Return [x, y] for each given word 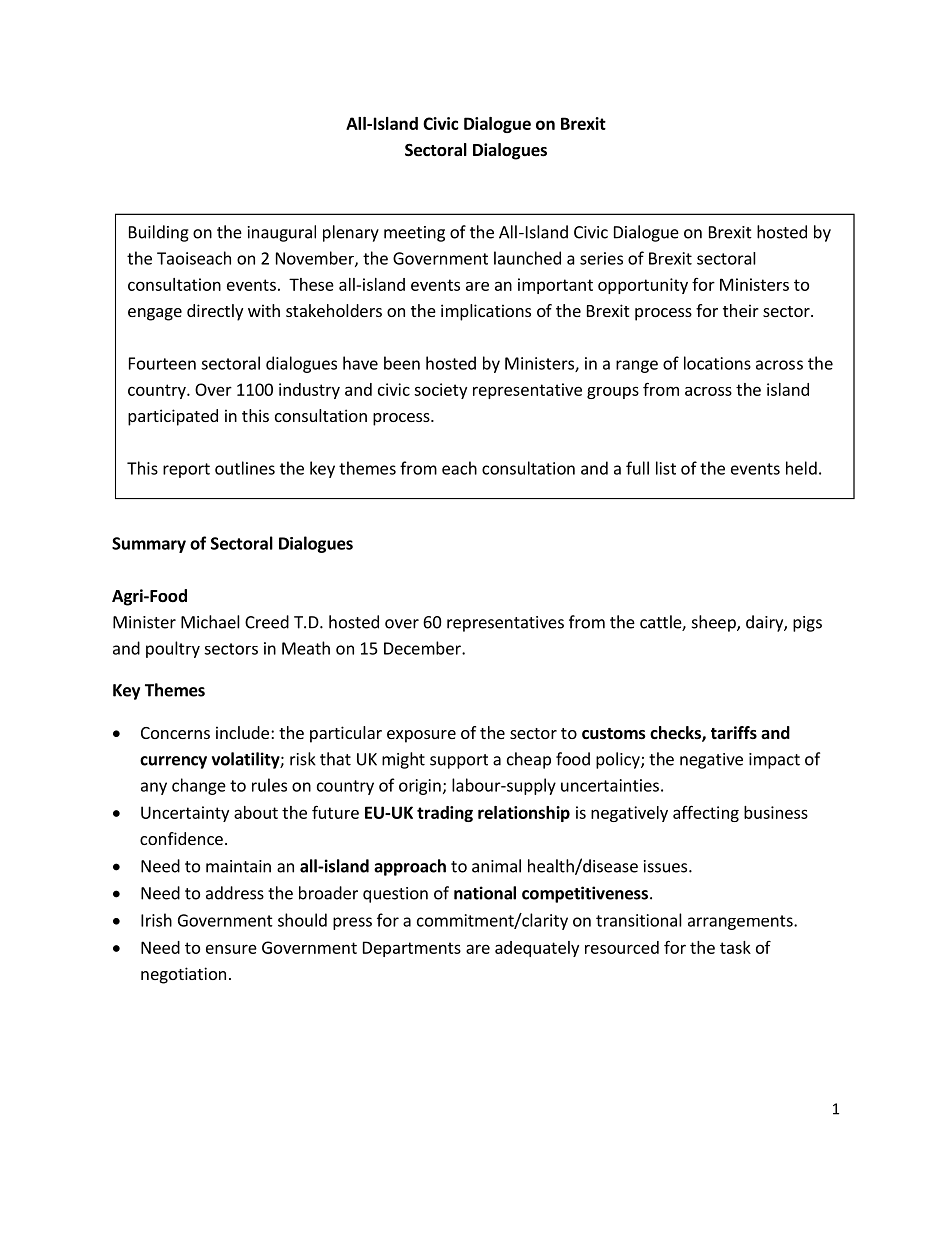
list [666, 468]
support [459, 761]
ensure [231, 949]
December [423, 648]
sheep [715, 623]
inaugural [282, 233]
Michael [210, 622]
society [440, 391]
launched [527, 258]
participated [173, 417]
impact [774, 761]
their [741, 310]
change [199, 786]
